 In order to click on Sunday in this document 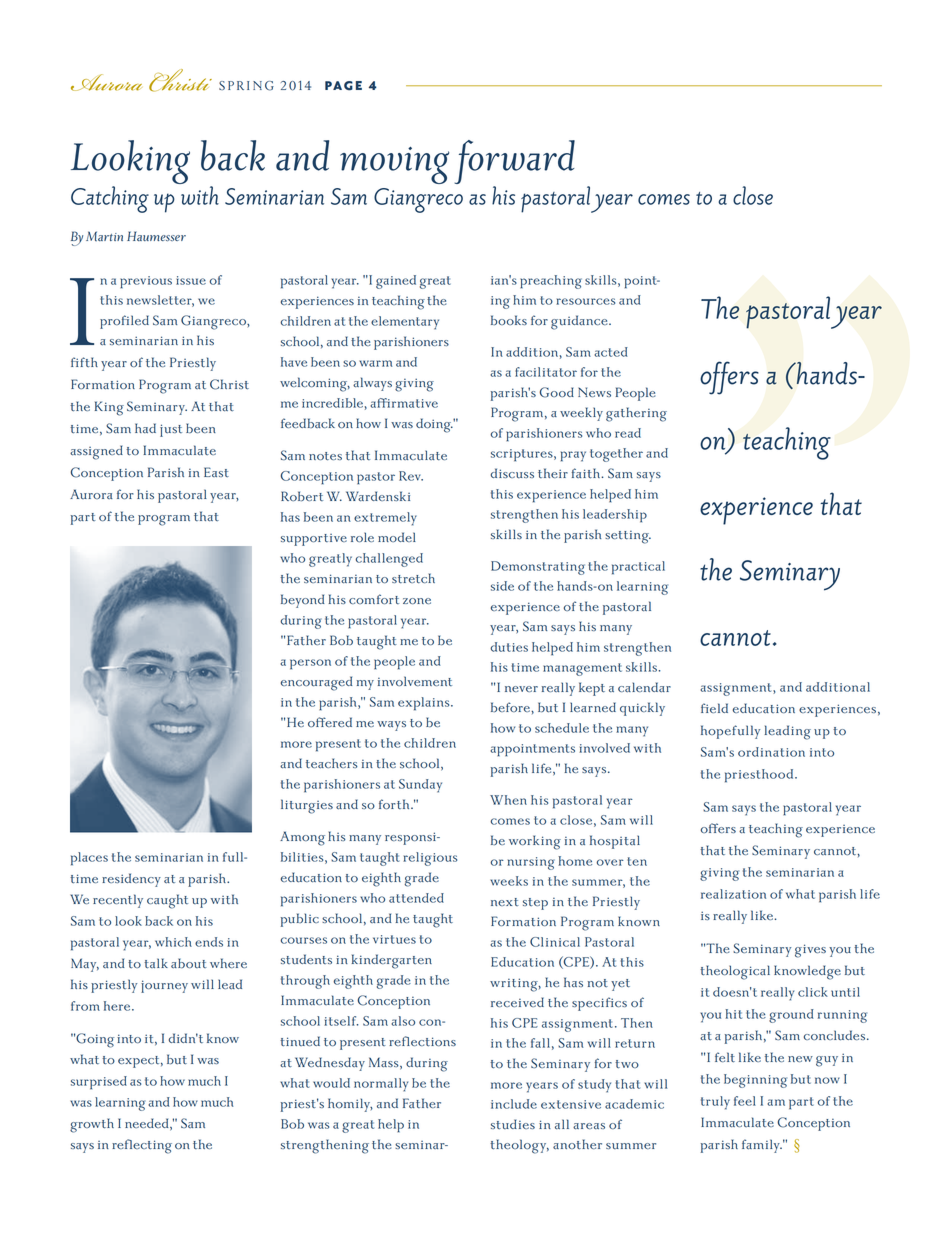, I will do `click(420, 786)`.
